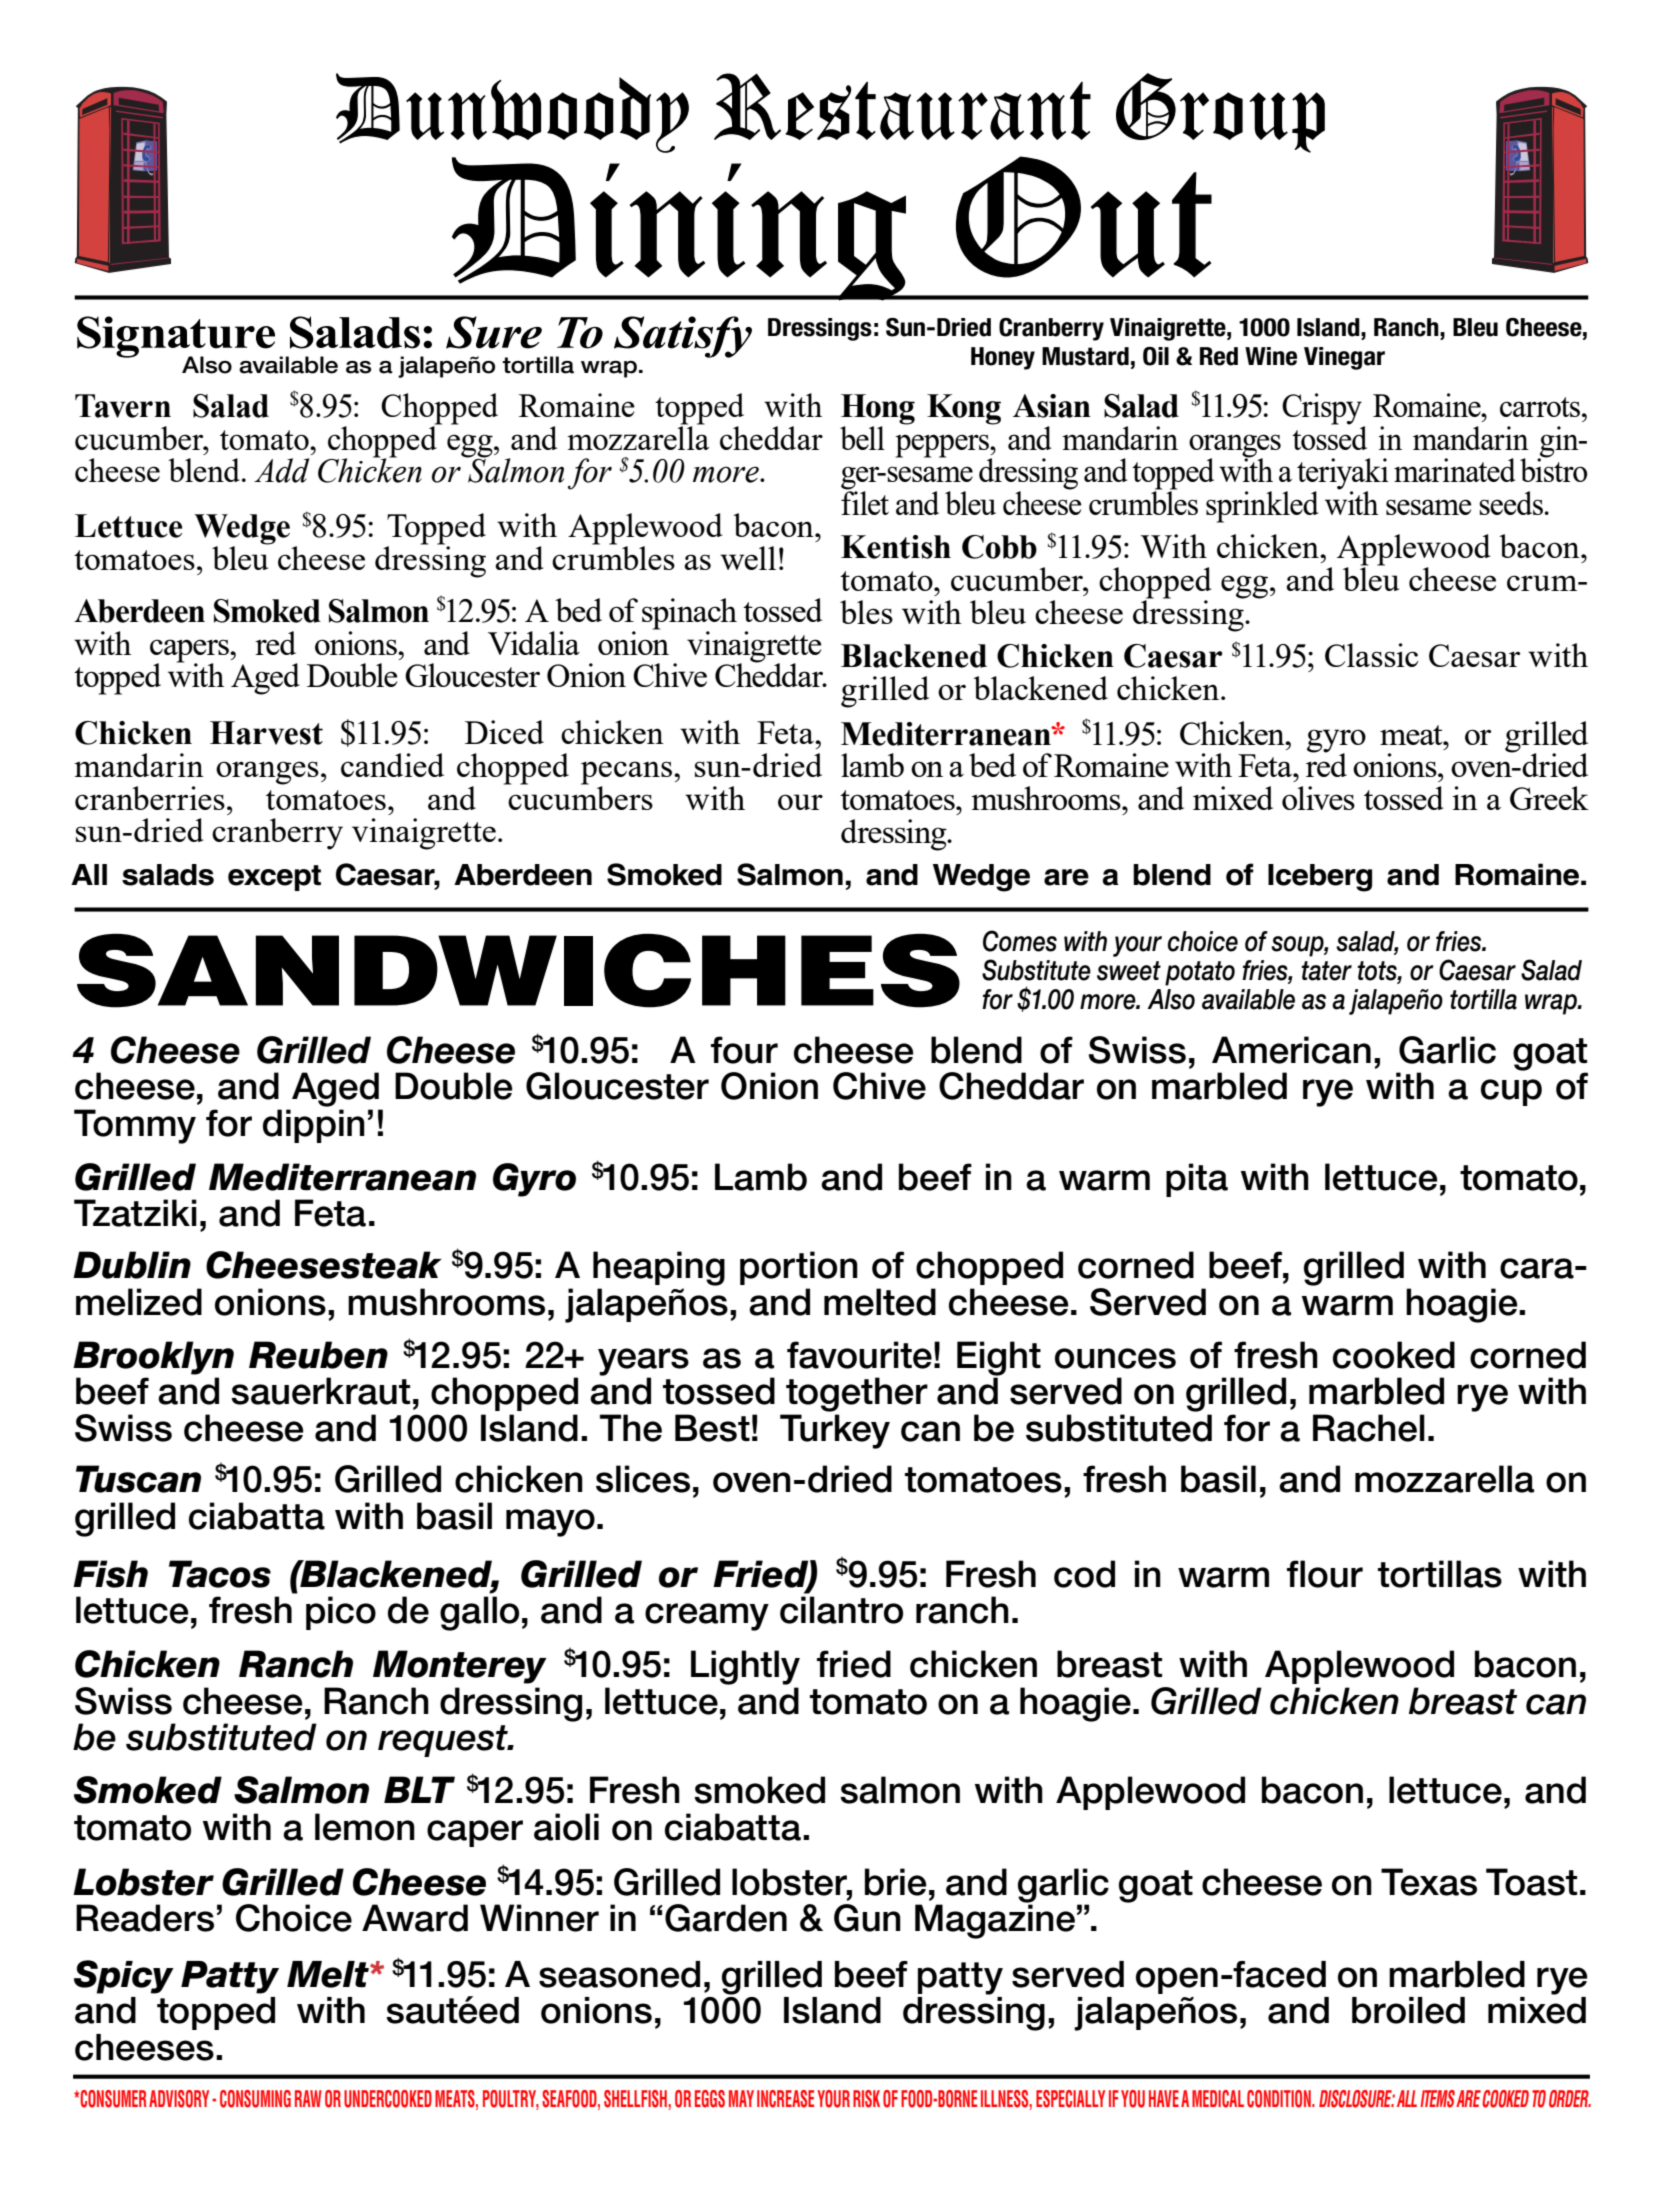  What do you see at coordinates (902, 106) in the screenshot?
I see `Restaurant` at bounding box center [902, 106].
